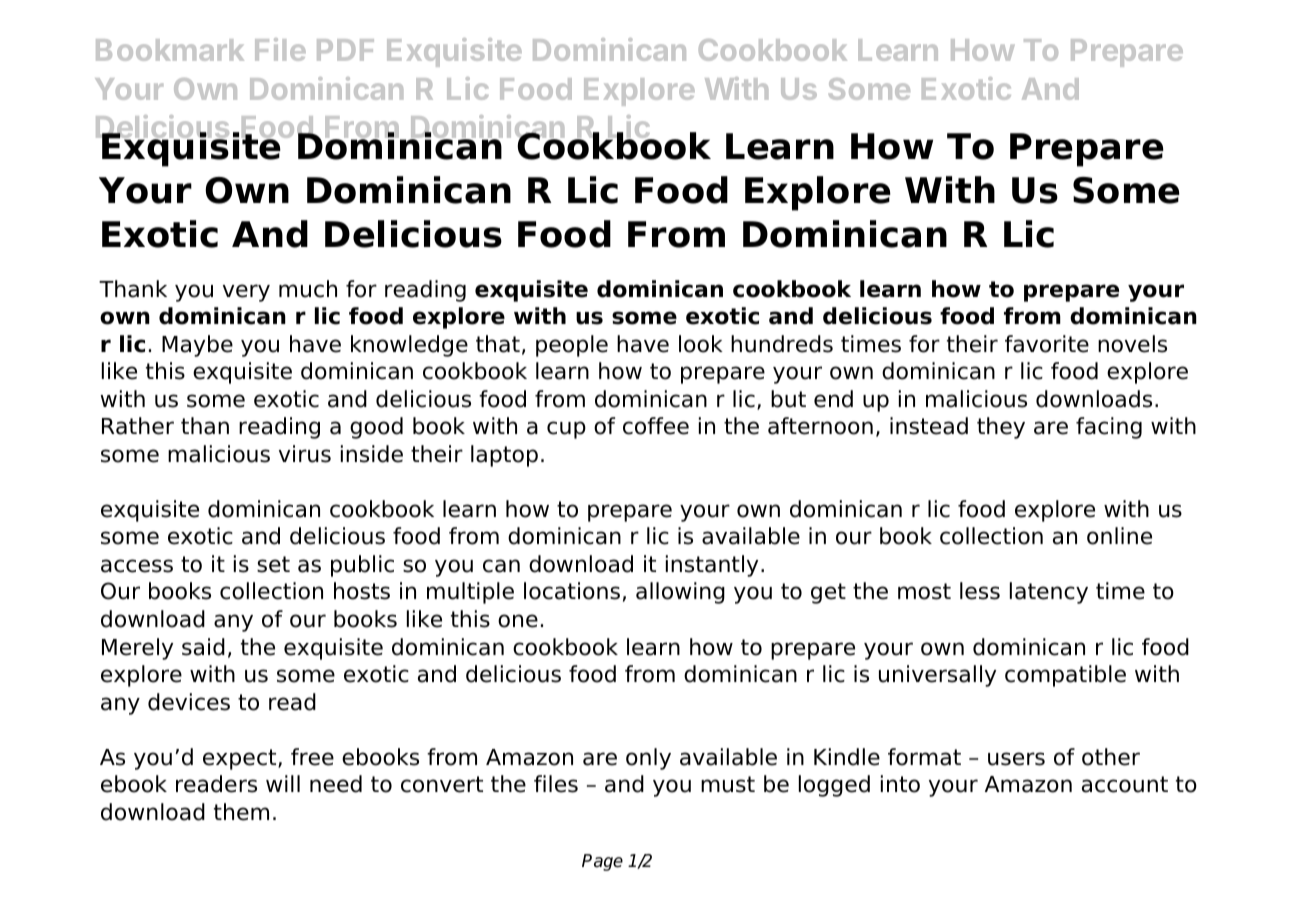 This document has height=924, width=1311. Describe the element at coordinates (345, 50) in the document. I see `PDF` at that location.
